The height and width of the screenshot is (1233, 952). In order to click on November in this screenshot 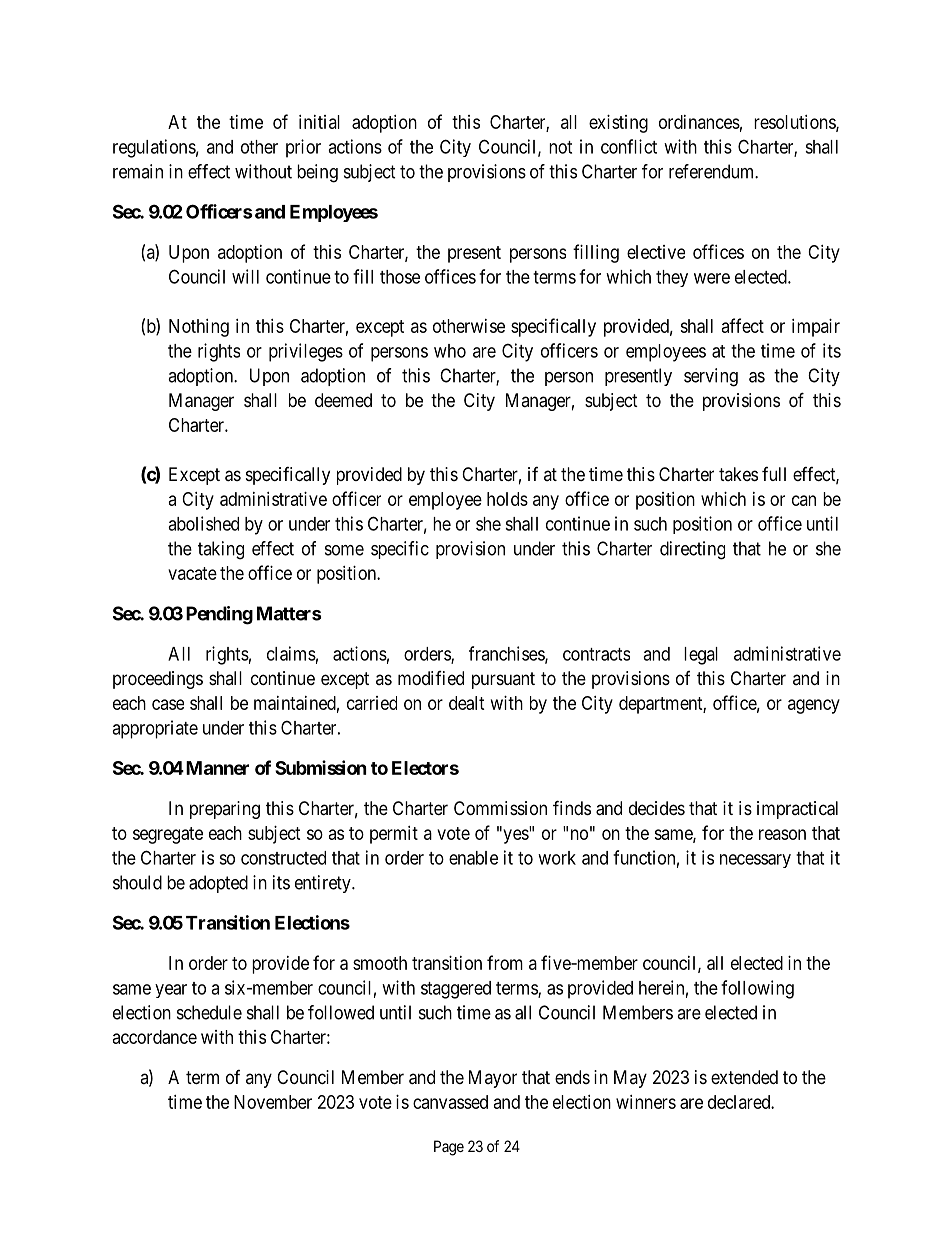, I will do `click(273, 1102)`.
